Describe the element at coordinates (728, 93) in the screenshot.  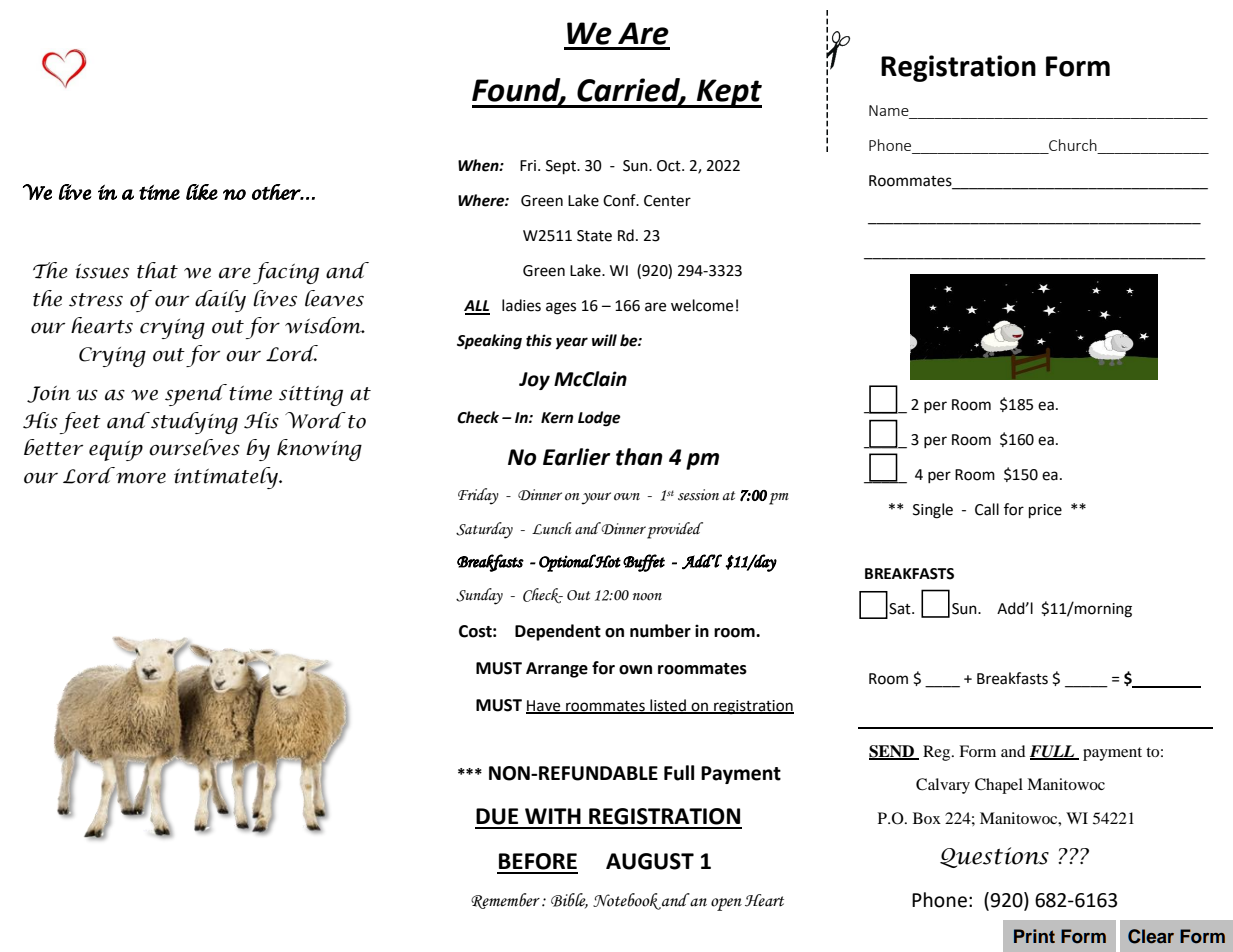
I see `Kept` at that location.
